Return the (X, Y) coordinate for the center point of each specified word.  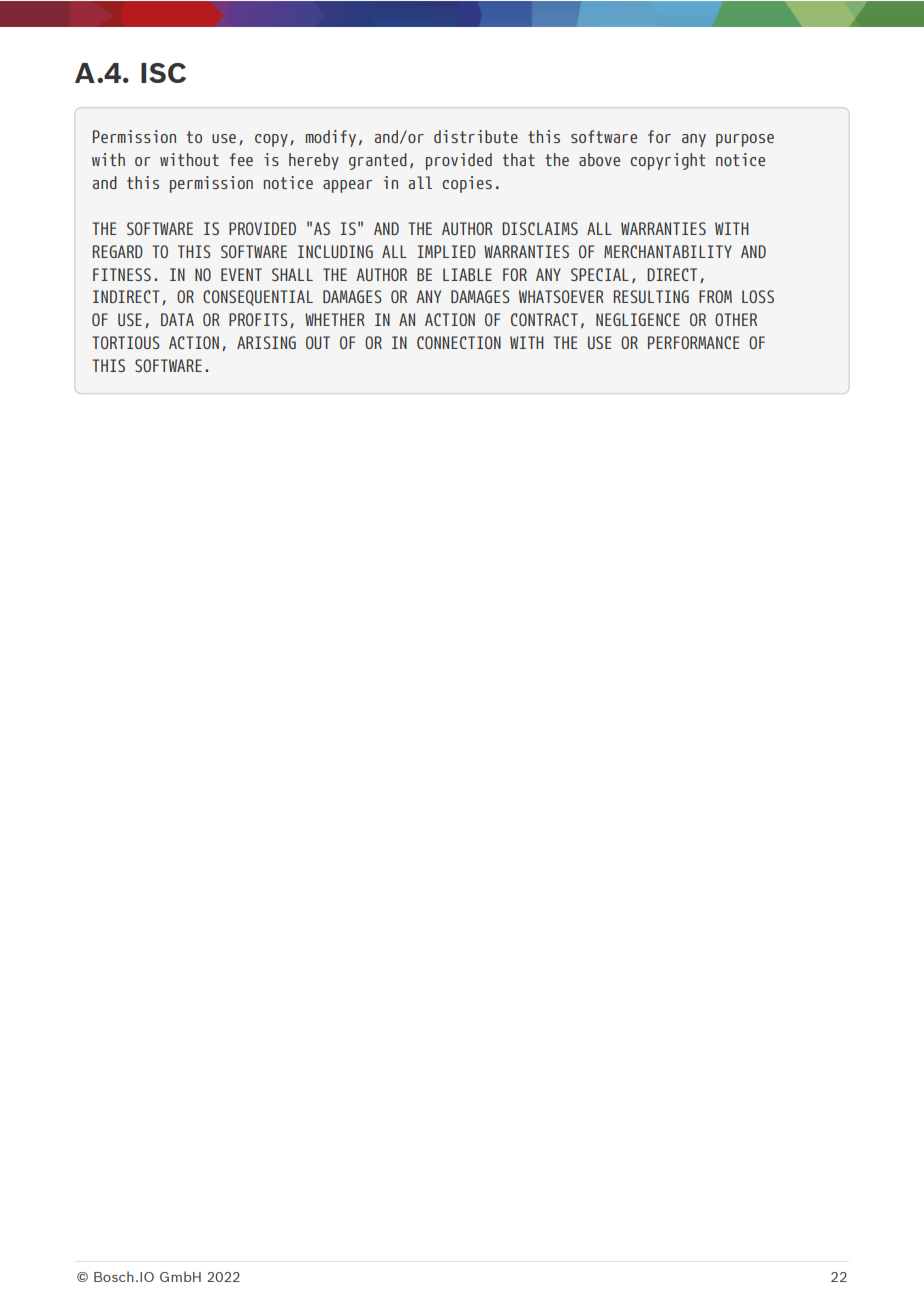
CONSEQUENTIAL (258, 298)
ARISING (266, 342)
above (599, 159)
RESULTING (651, 296)
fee (241, 159)
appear (348, 186)
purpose (745, 140)
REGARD (118, 251)
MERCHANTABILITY (668, 251)
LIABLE (467, 274)
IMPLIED (447, 251)
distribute (476, 136)
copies (467, 184)
